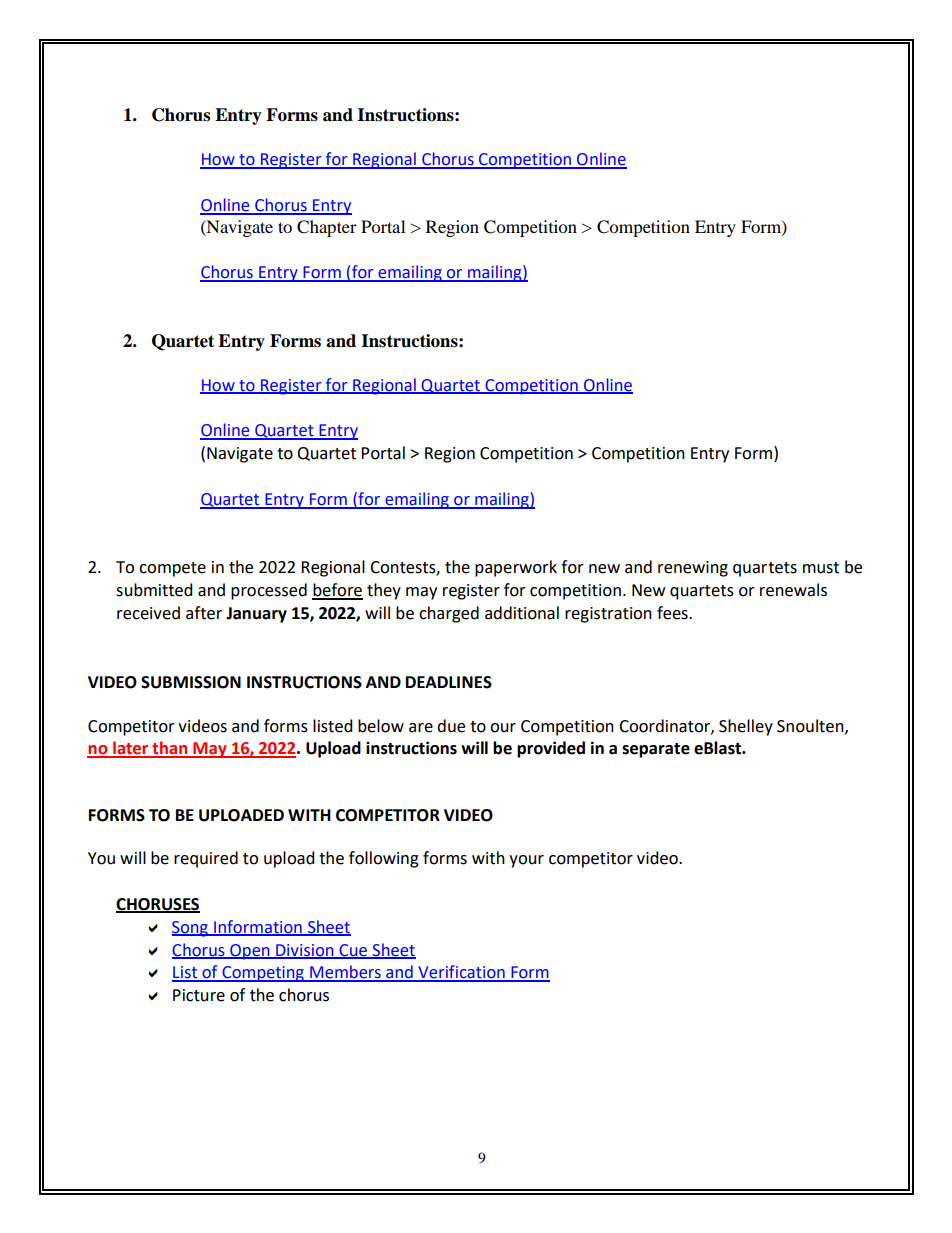 Image resolution: width=952 pixels, height=1233 pixels. I want to click on Verification, so click(461, 973).
